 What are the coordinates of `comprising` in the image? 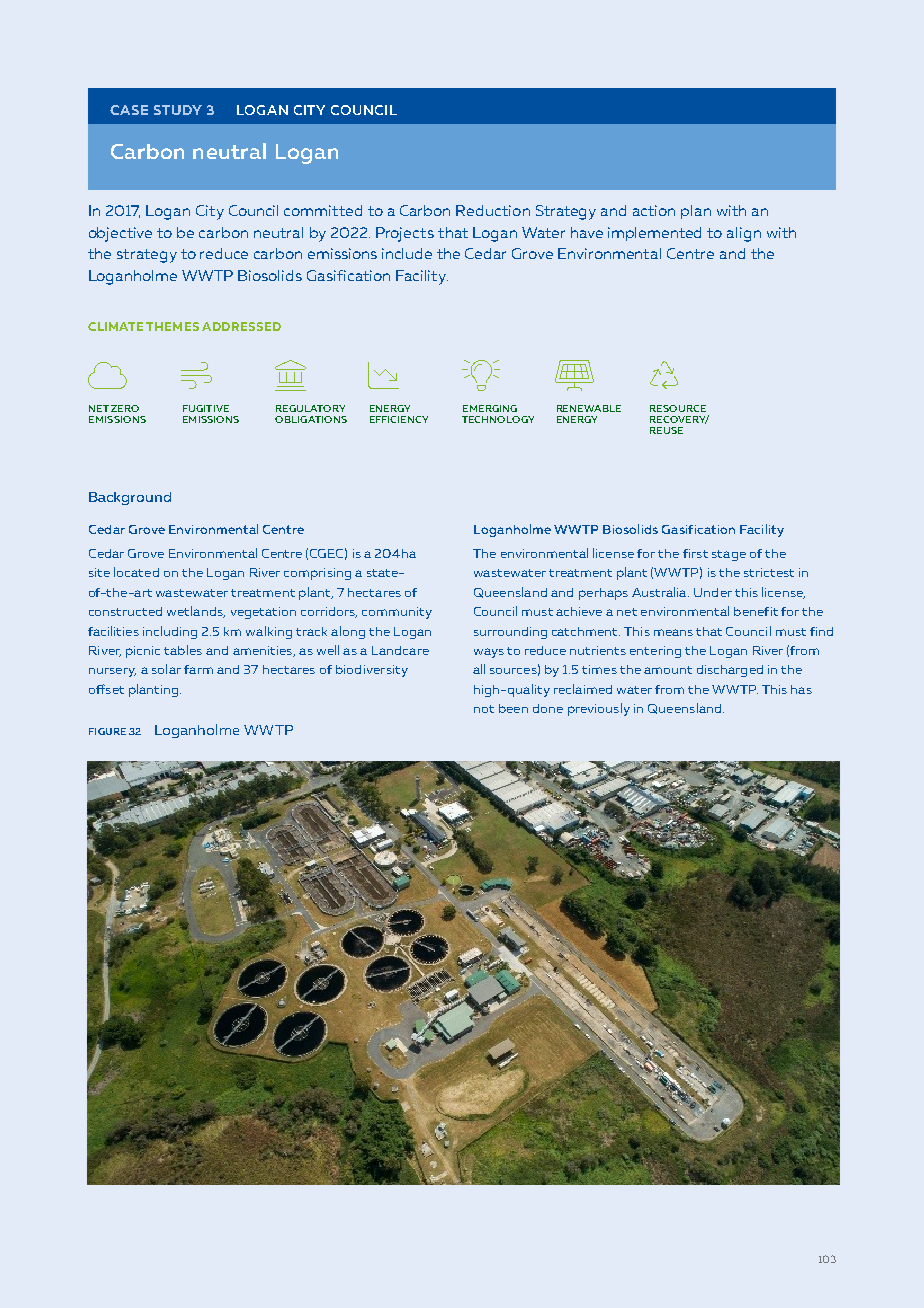 It's located at (317, 574).
